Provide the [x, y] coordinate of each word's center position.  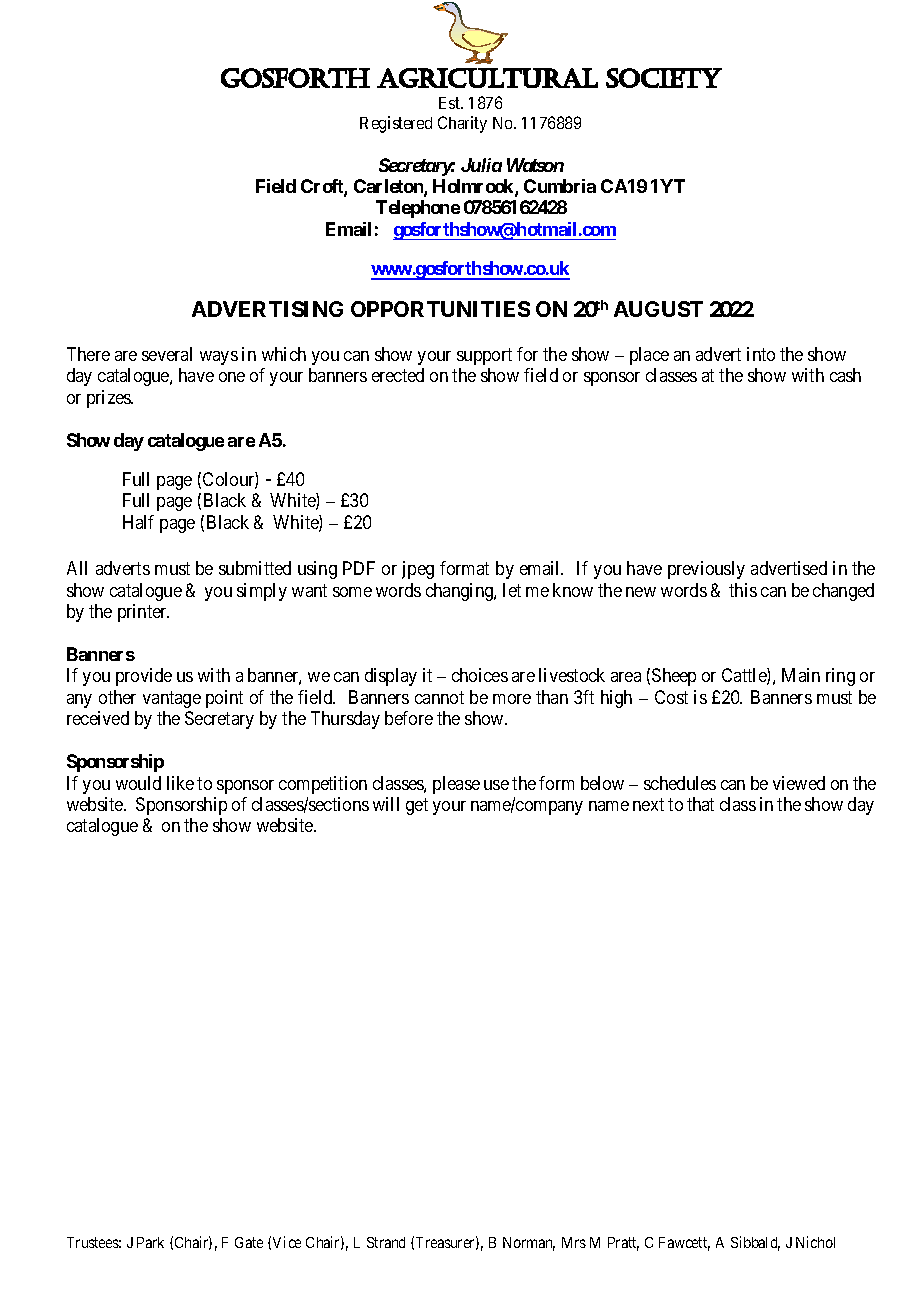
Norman [529, 1244]
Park [150, 1242]
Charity [462, 124]
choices [480, 675]
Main [801, 675]
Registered [396, 124]
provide [144, 677]
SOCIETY [664, 78]
